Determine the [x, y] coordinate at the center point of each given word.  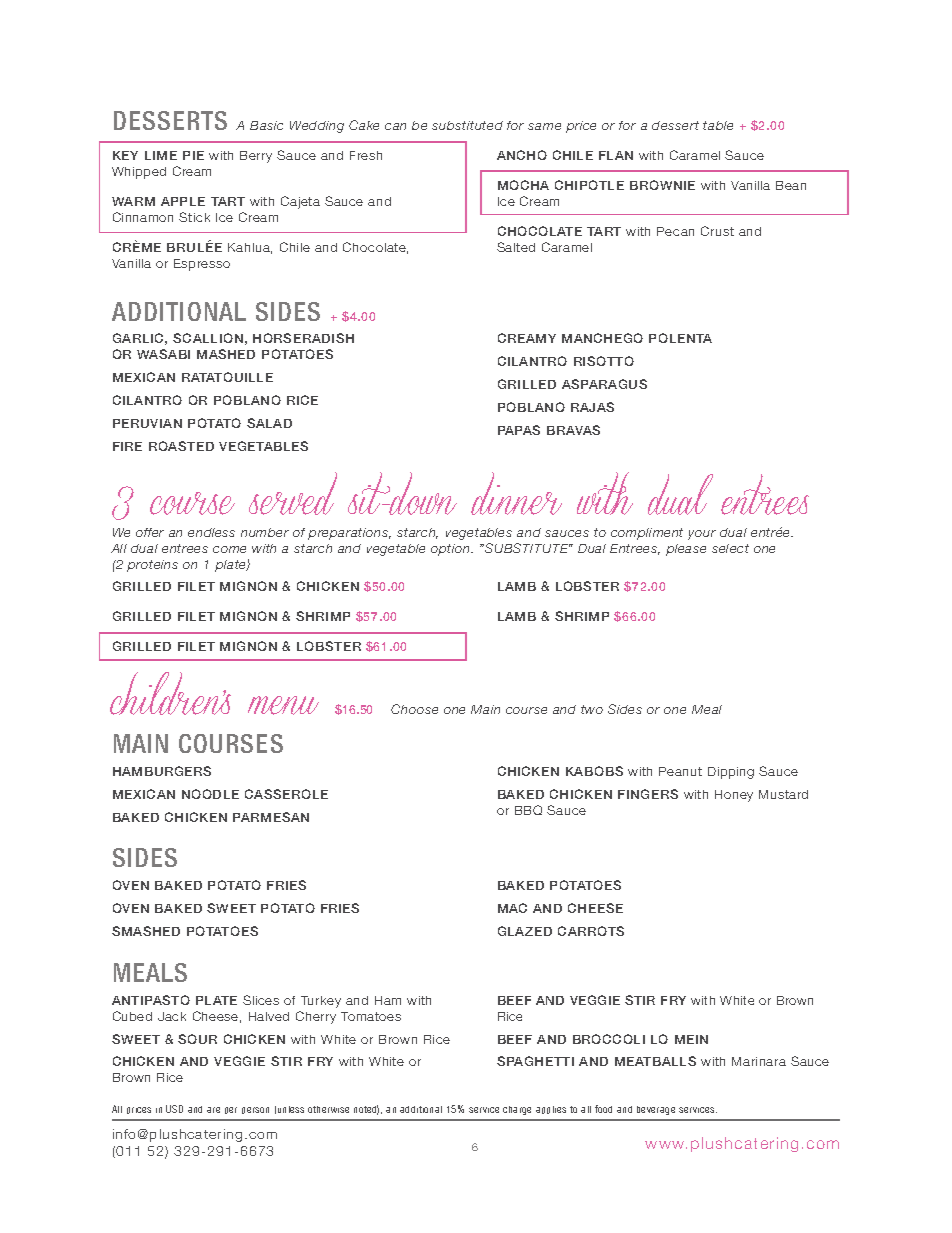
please [686, 550]
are [213, 1110]
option [451, 550]
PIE [193, 155]
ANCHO [522, 155]
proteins [152, 566]
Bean [791, 185]
